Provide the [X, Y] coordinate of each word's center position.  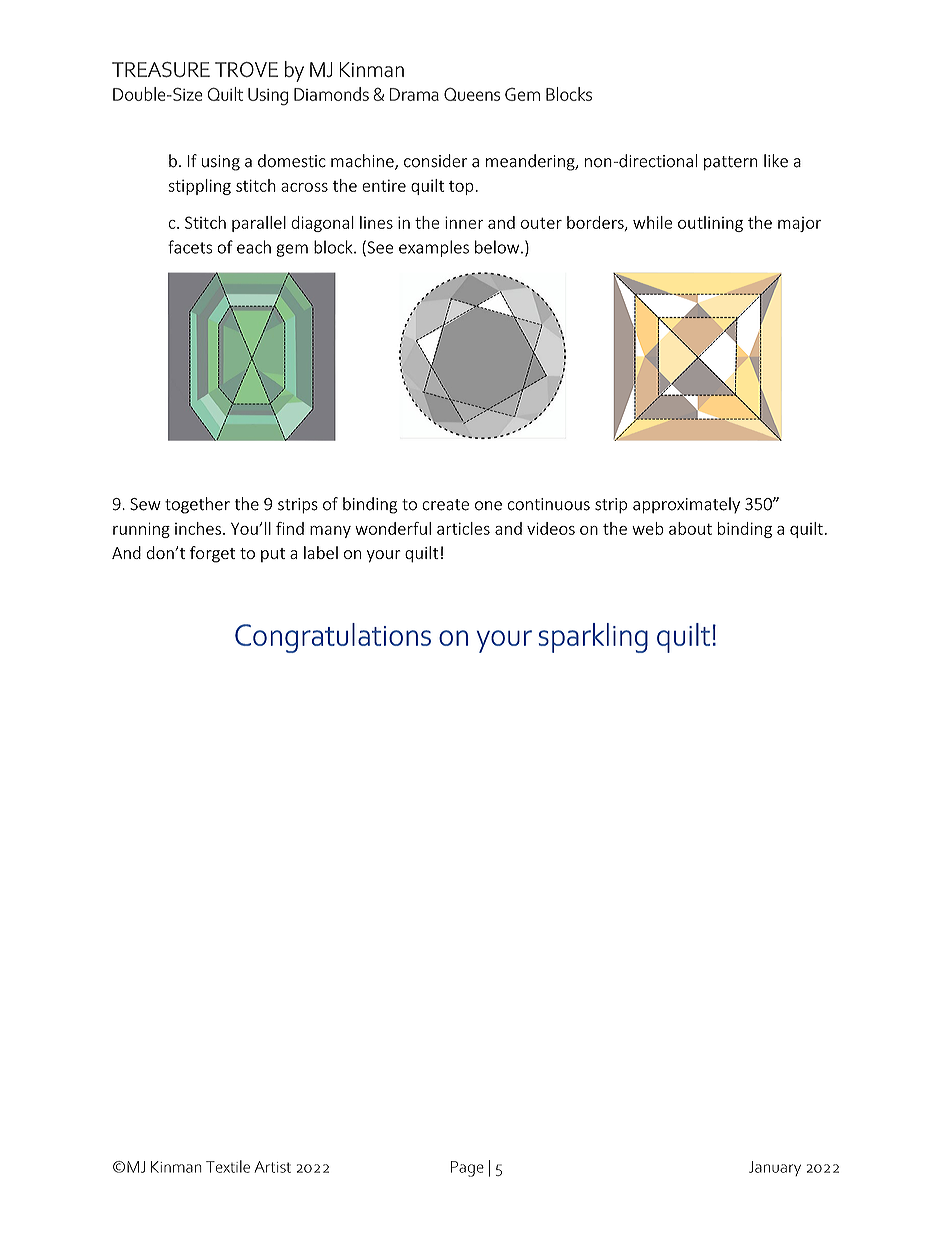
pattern [730, 163]
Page [467, 1169]
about [690, 528]
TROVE [246, 69]
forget [212, 554]
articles [463, 528]
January [775, 1168]
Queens [472, 94]
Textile [228, 1166]
